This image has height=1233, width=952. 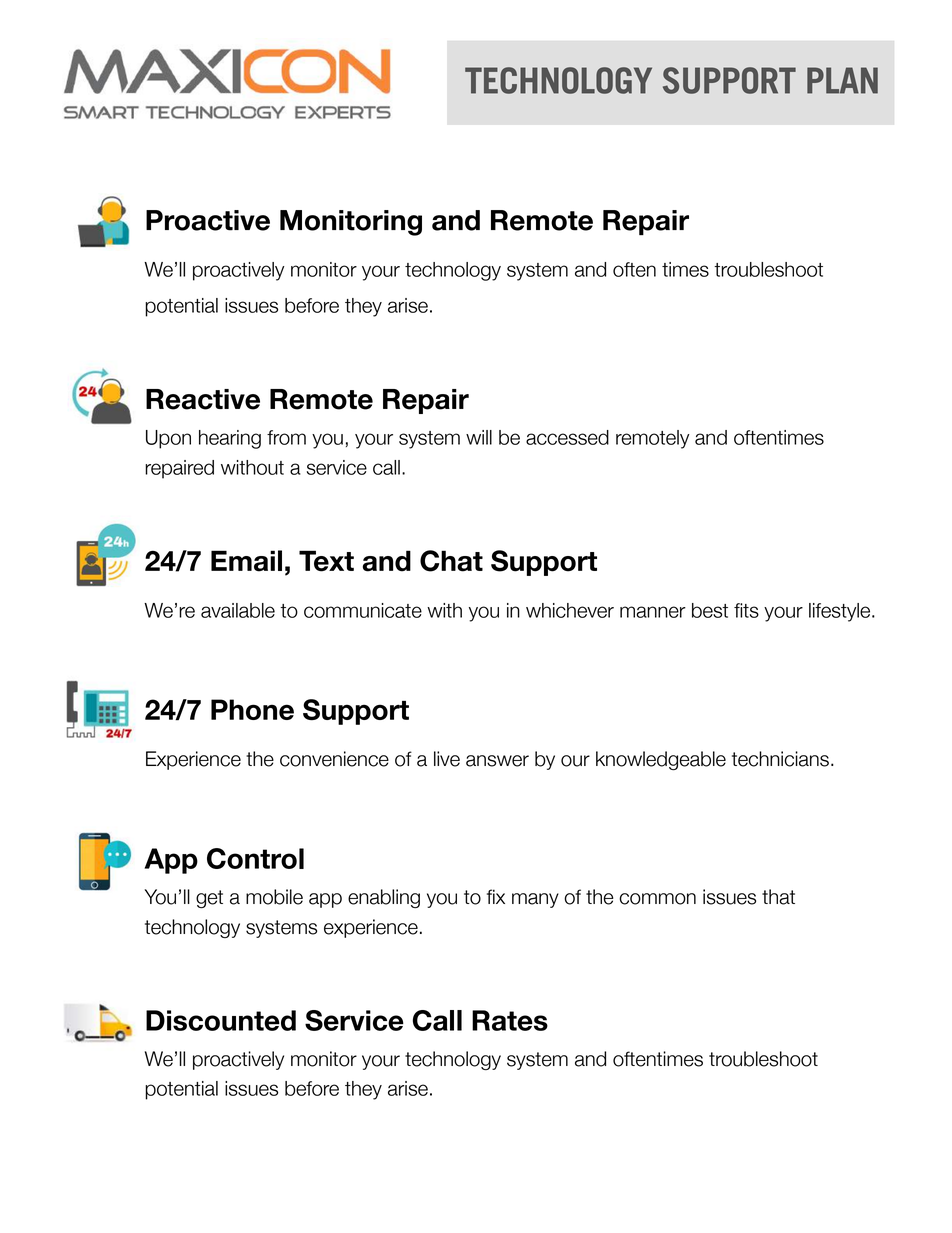 I want to click on Discounted, so click(x=221, y=1020).
